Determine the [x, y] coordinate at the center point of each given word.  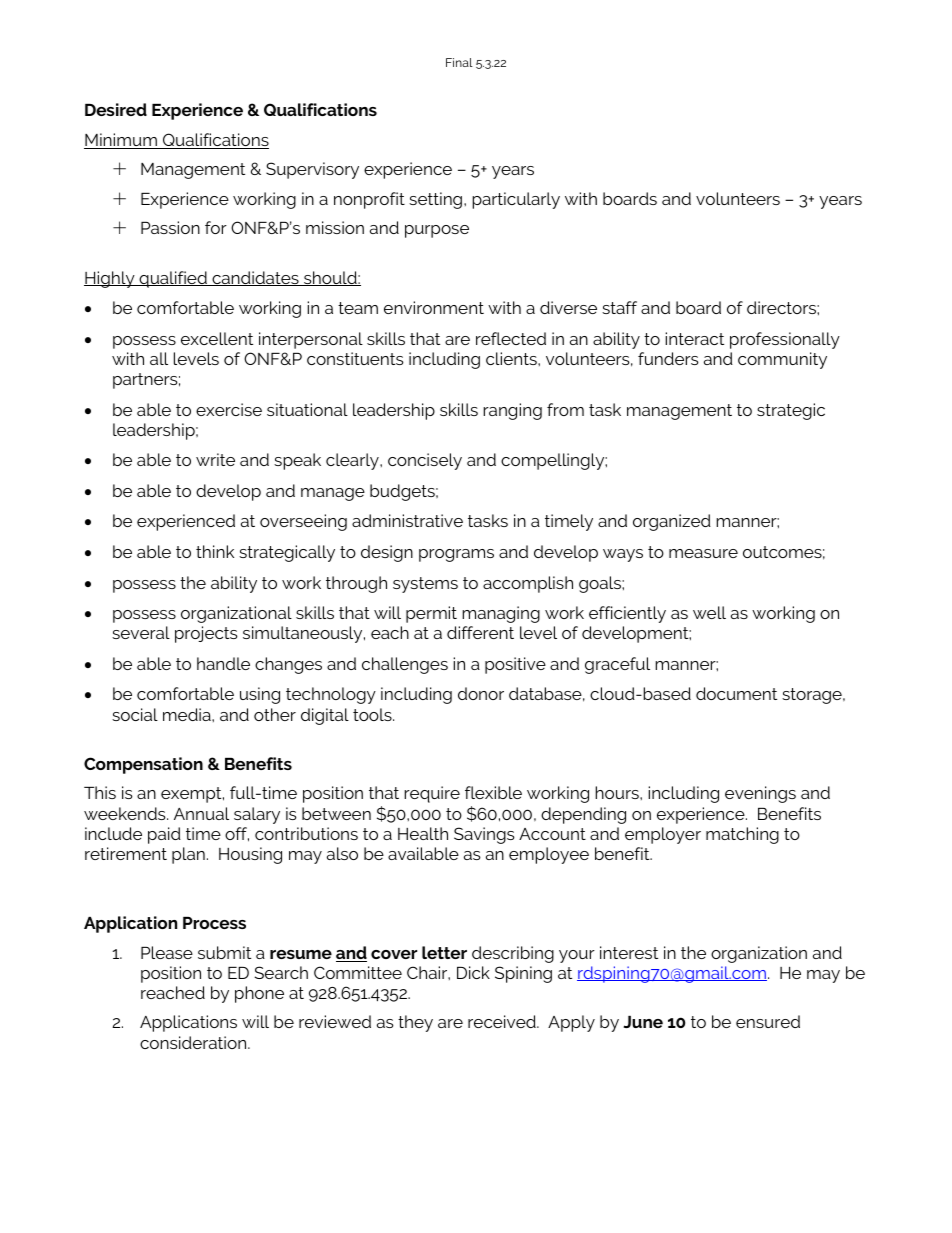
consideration [194, 1042]
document [736, 693]
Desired [116, 109]
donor [481, 693]
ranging [512, 411]
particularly [516, 200]
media [188, 714]
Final [459, 62]
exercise [229, 409]
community [782, 360]
